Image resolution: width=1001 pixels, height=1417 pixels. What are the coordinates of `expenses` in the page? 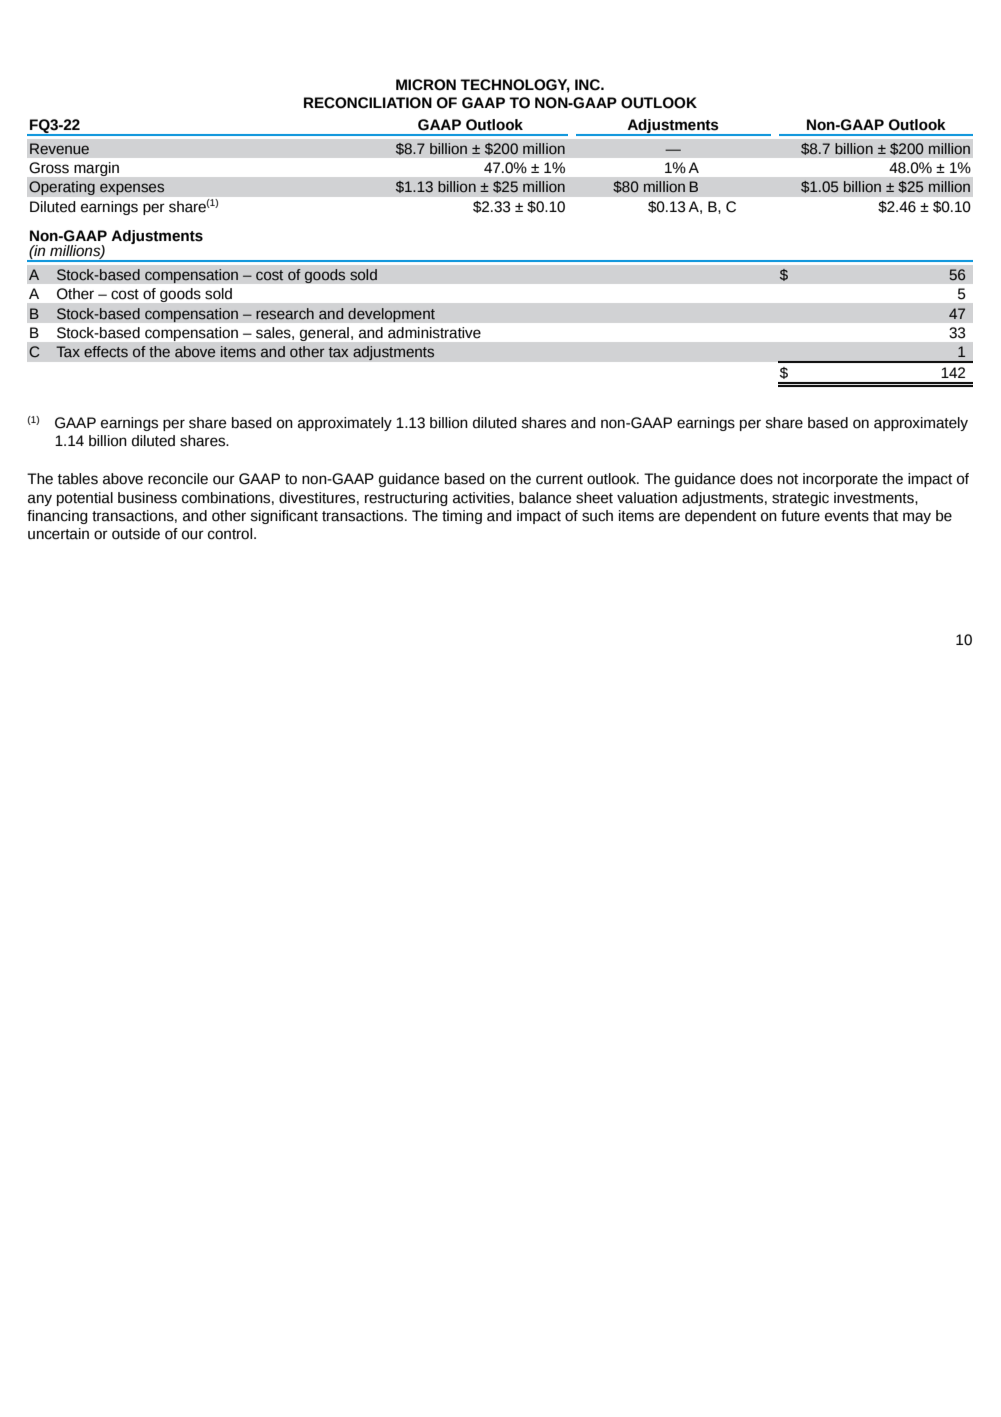 It's located at (132, 189).
